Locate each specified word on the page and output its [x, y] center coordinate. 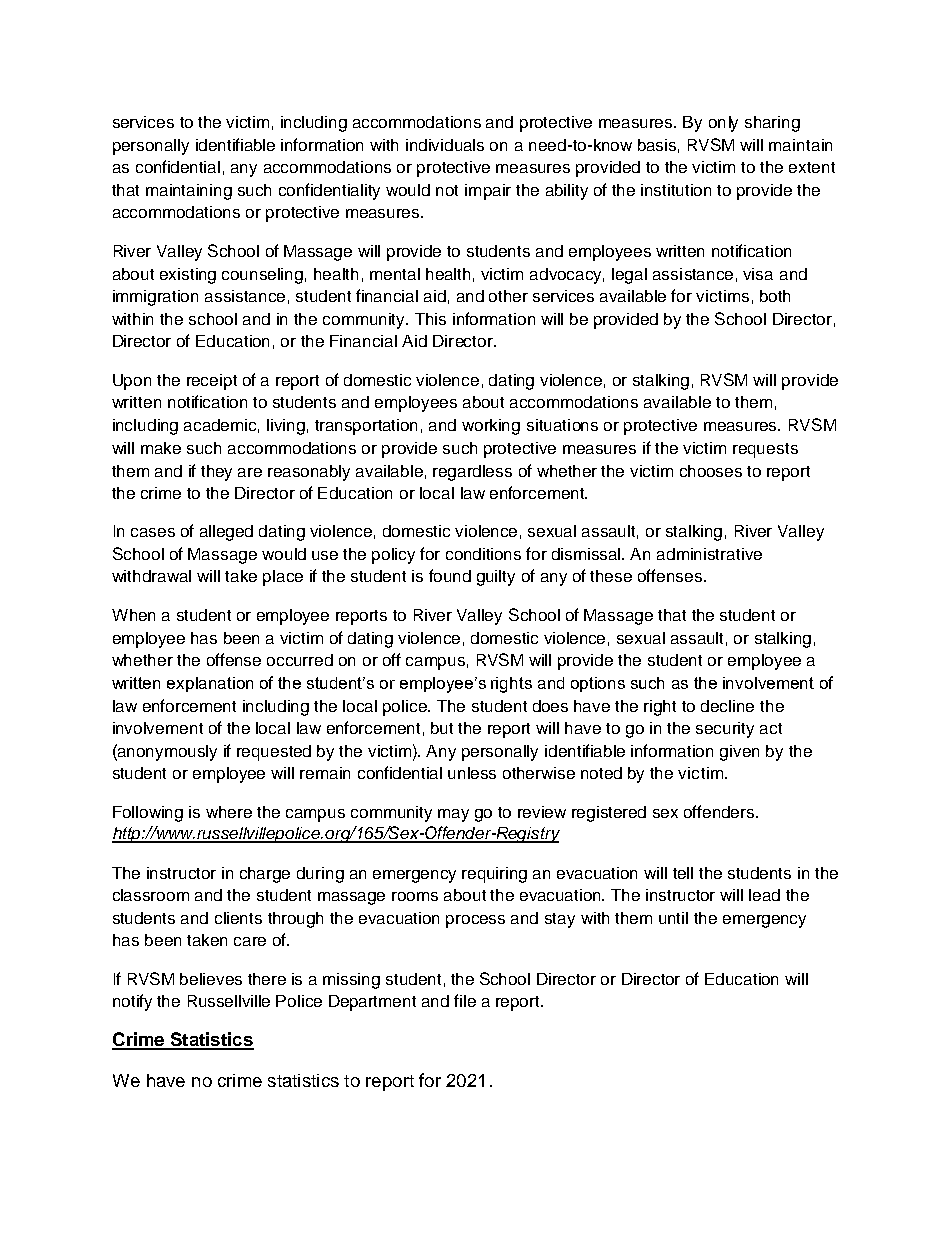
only [723, 124]
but [442, 728]
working [491, 427]
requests [765, 450]
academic [221, 426]
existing [188, 276]
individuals [445, 145]
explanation [210, 684]
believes [211, 979]
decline [727, 706]
